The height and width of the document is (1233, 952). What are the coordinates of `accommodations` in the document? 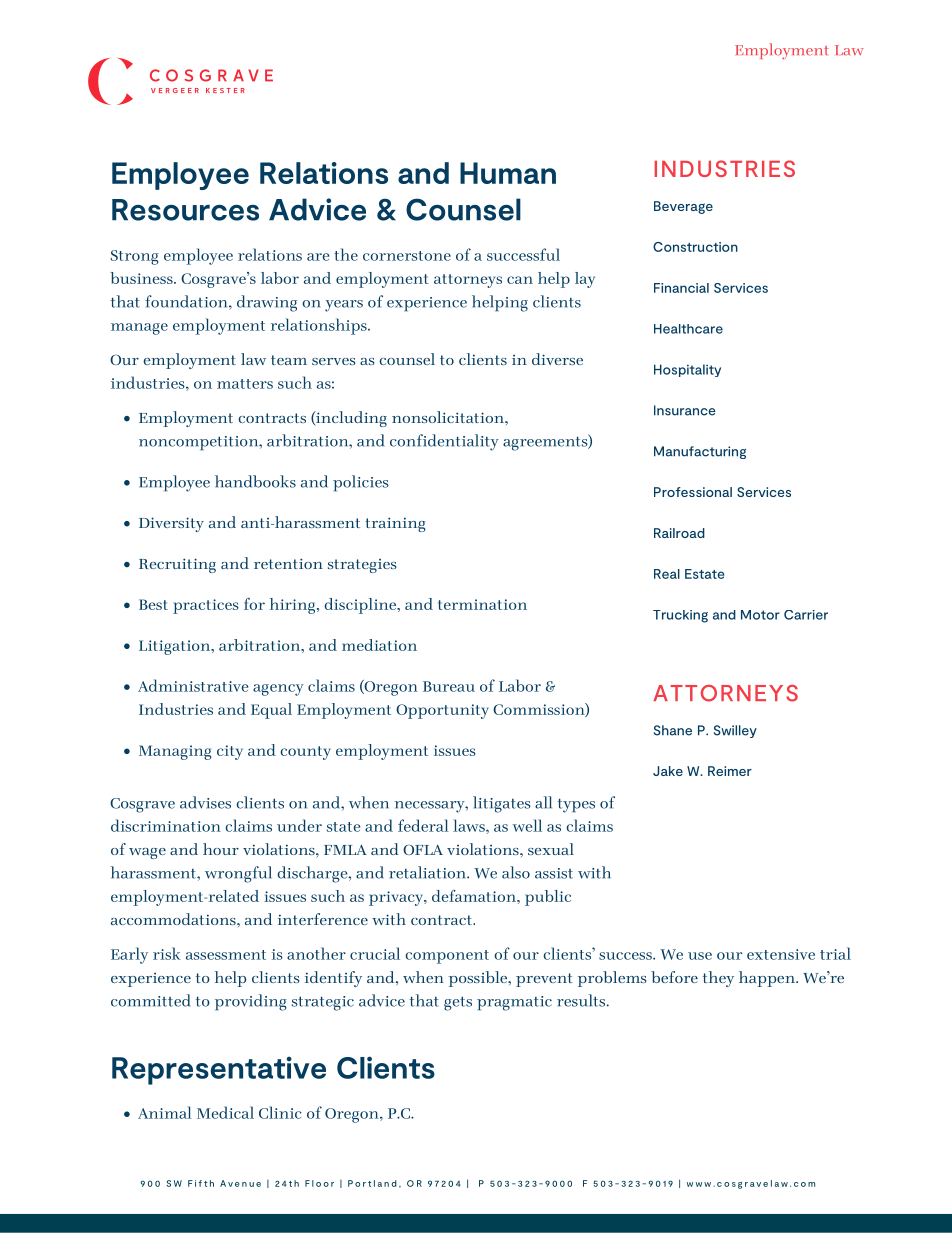 It's located at (174, 919).
